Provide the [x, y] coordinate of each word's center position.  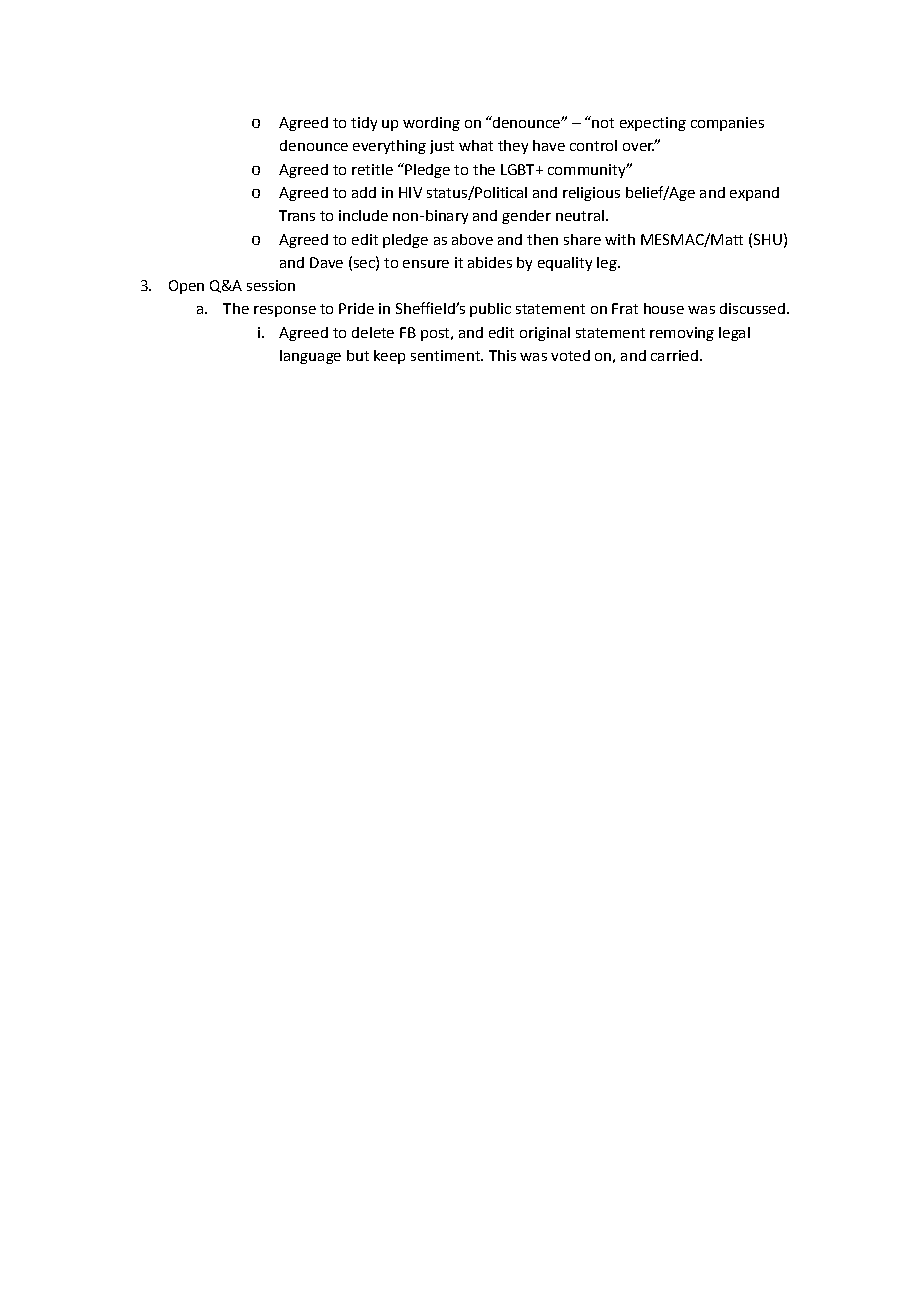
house [664, 308]
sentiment [446, 355]
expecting [653, 124]
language [310, 357]
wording [431, 124]
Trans [297, 215]
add [364, 192]
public [490, 310]
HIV [410, 192]
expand [754, 194]
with [620, 239]
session [271, 285]
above [472, 239]
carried [674, 355]
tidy [364, 124]
